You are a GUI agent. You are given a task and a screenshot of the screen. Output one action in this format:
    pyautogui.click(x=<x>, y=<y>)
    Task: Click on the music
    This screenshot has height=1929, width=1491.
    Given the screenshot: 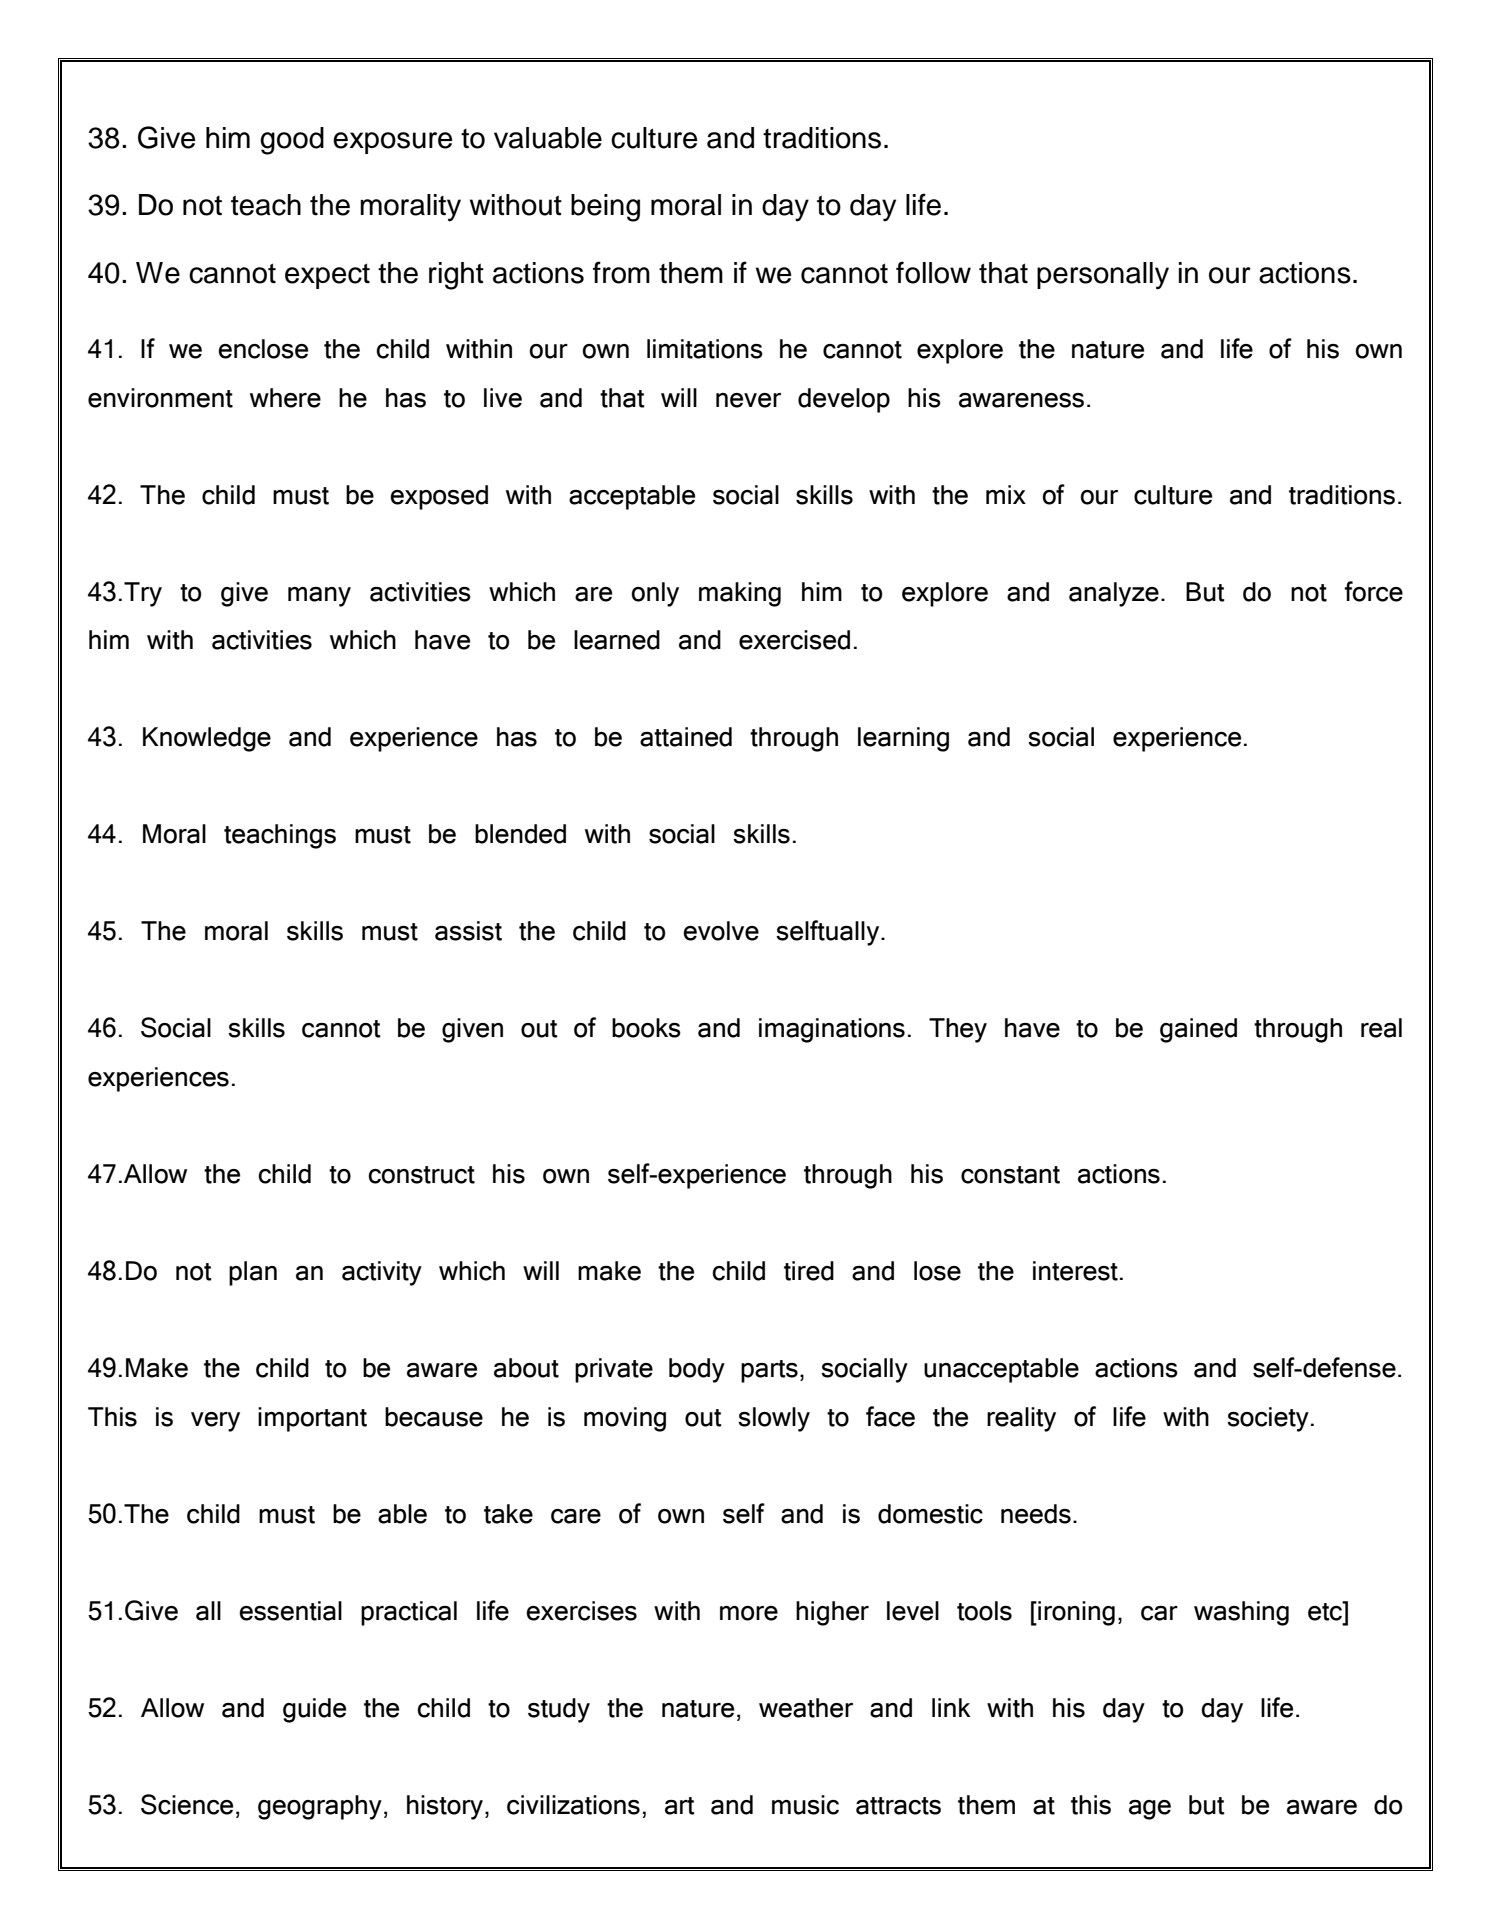 What is the action you would take?
    pyautogui.click(x=805, y=1805)
